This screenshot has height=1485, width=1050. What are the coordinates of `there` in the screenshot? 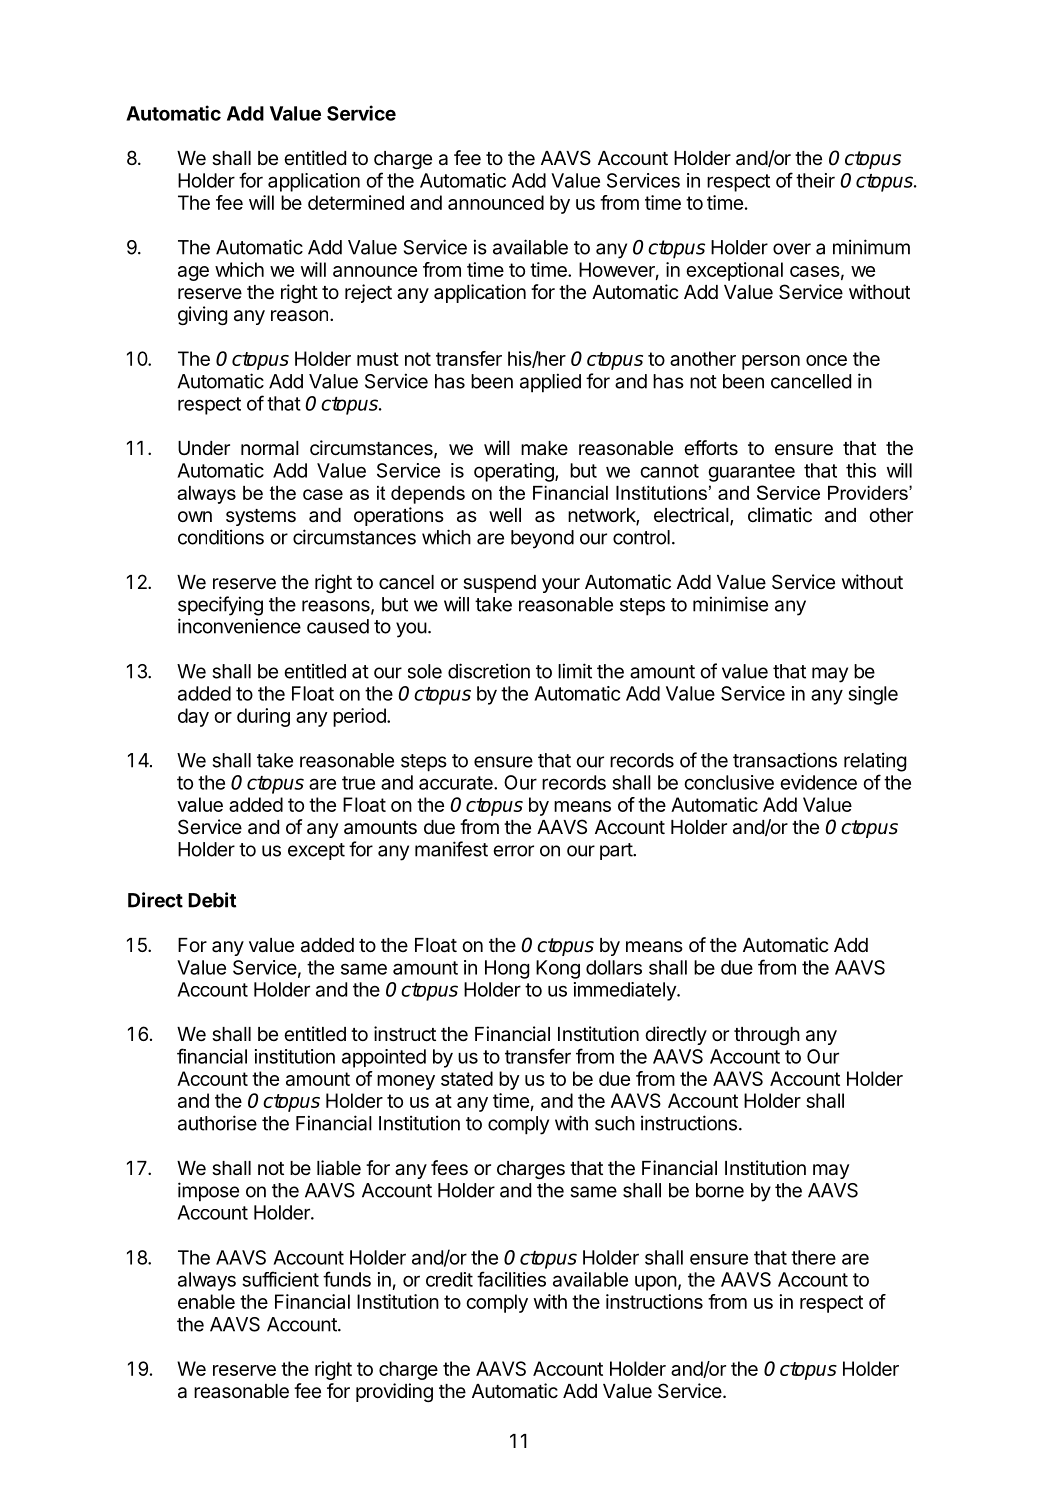 It's located at (813, 1257).
